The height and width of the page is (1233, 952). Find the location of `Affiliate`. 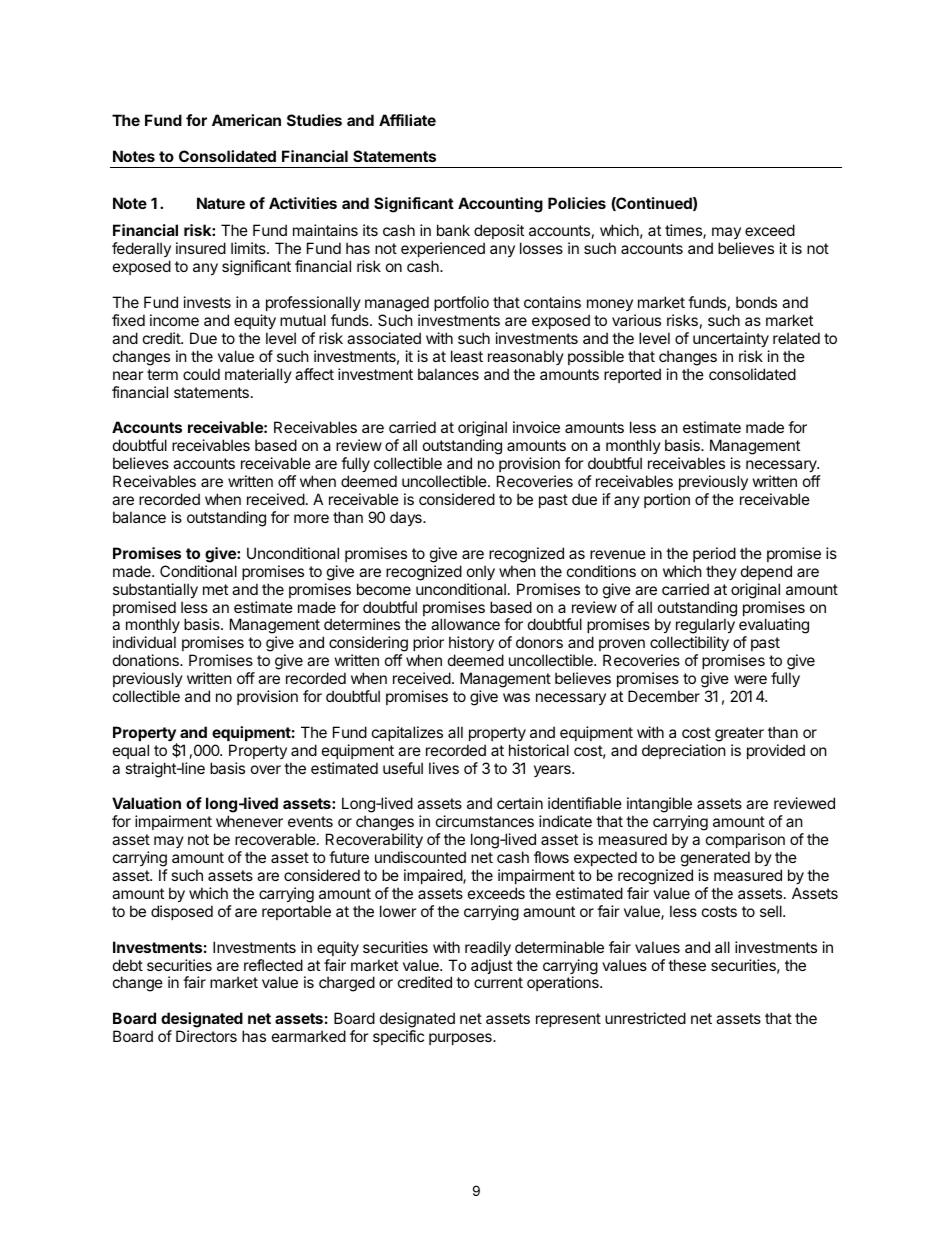

Affiliate is located at coordinates (407, 120).
